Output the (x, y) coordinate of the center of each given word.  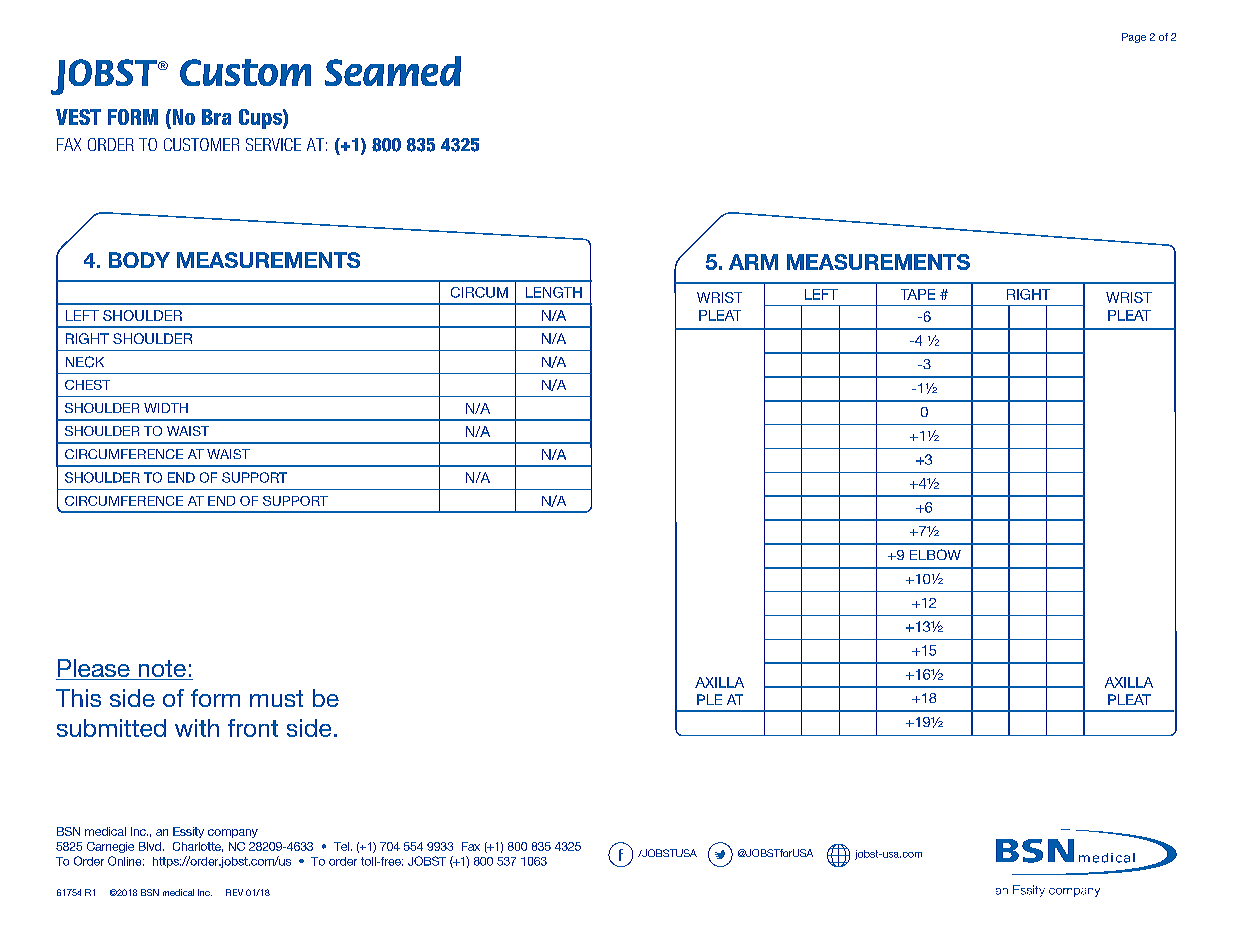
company (233, 833)
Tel (341, 846)
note (162, 670)
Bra (216, 117)
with (197, 728)
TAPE (918, 294)
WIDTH (166, 408)
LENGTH (554, 292)
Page (1134, 38)
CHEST (87, 385)
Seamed (393, 71)
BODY (139, 260)
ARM (753, 262)
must (276, 698)
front (253, 728)
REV (234, 892)
